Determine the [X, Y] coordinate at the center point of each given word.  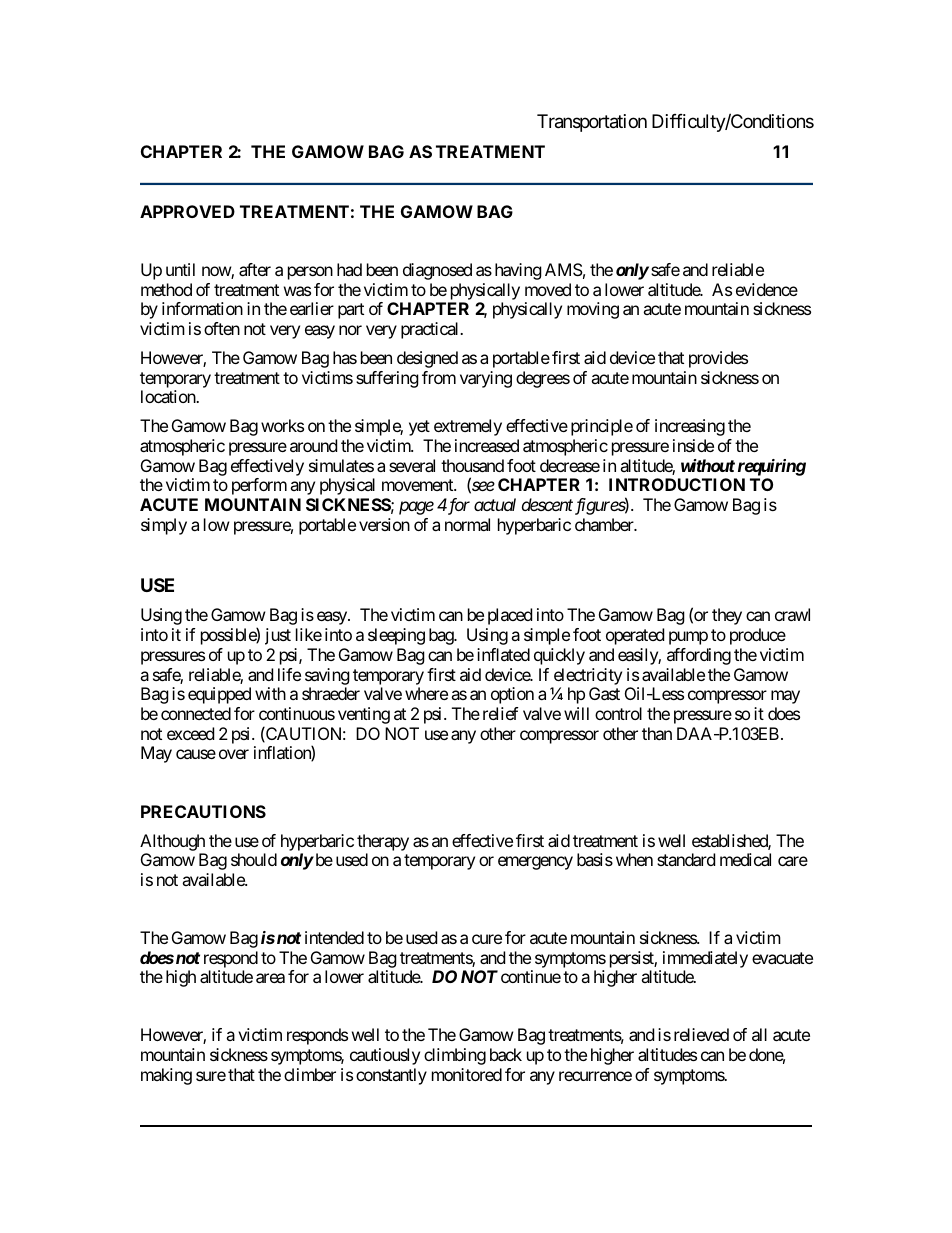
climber [310, 1074]
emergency [535, 863]
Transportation [592, 123]
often [222, 328]
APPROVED [187, 211]
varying [486, 379]
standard [686, 859]
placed [510, 616]
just [278, 636]
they [727, 616]
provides [718, 359]
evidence [767, 289]
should [254, 859]
